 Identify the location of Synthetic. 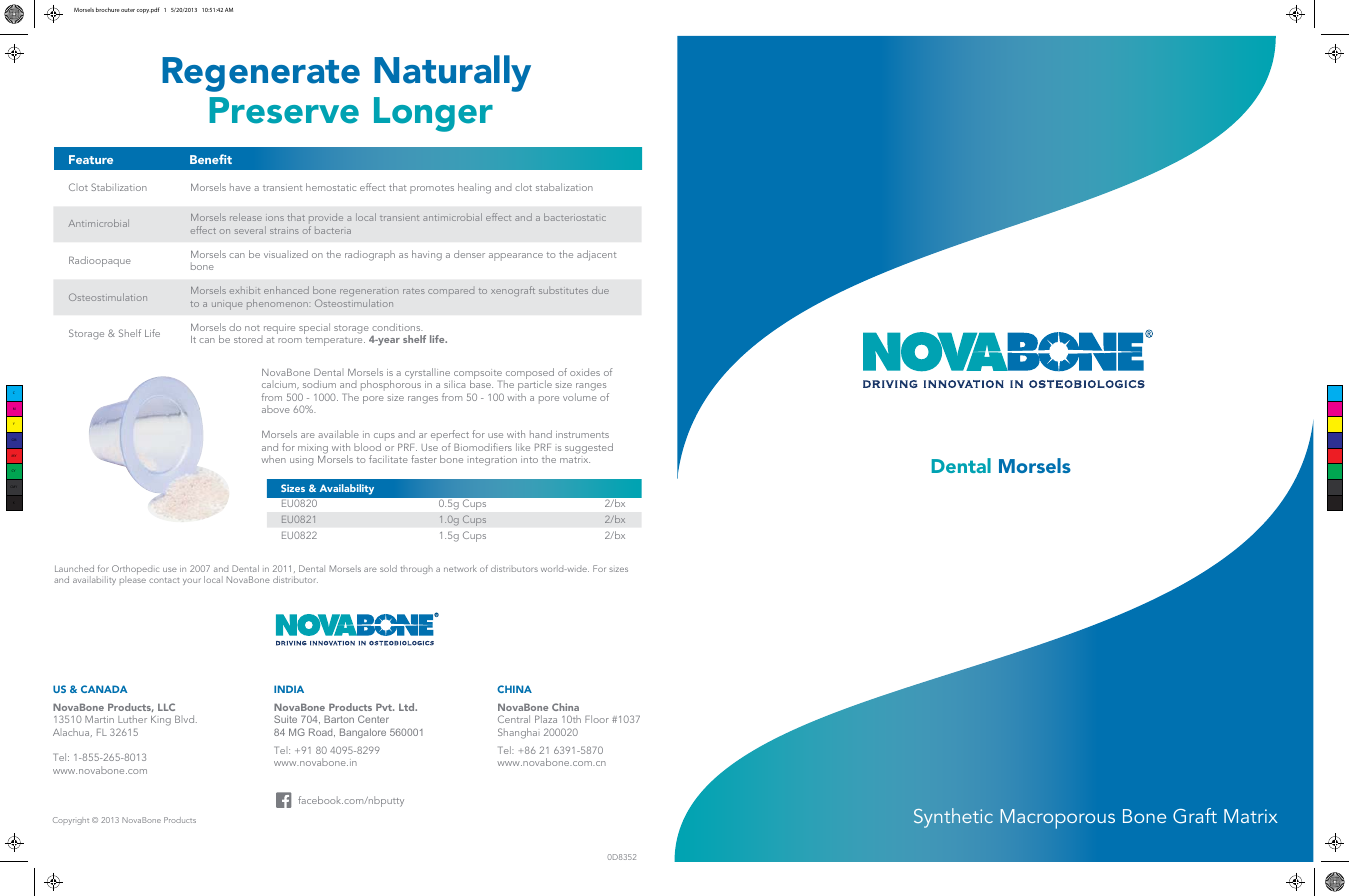
(953, 818).
